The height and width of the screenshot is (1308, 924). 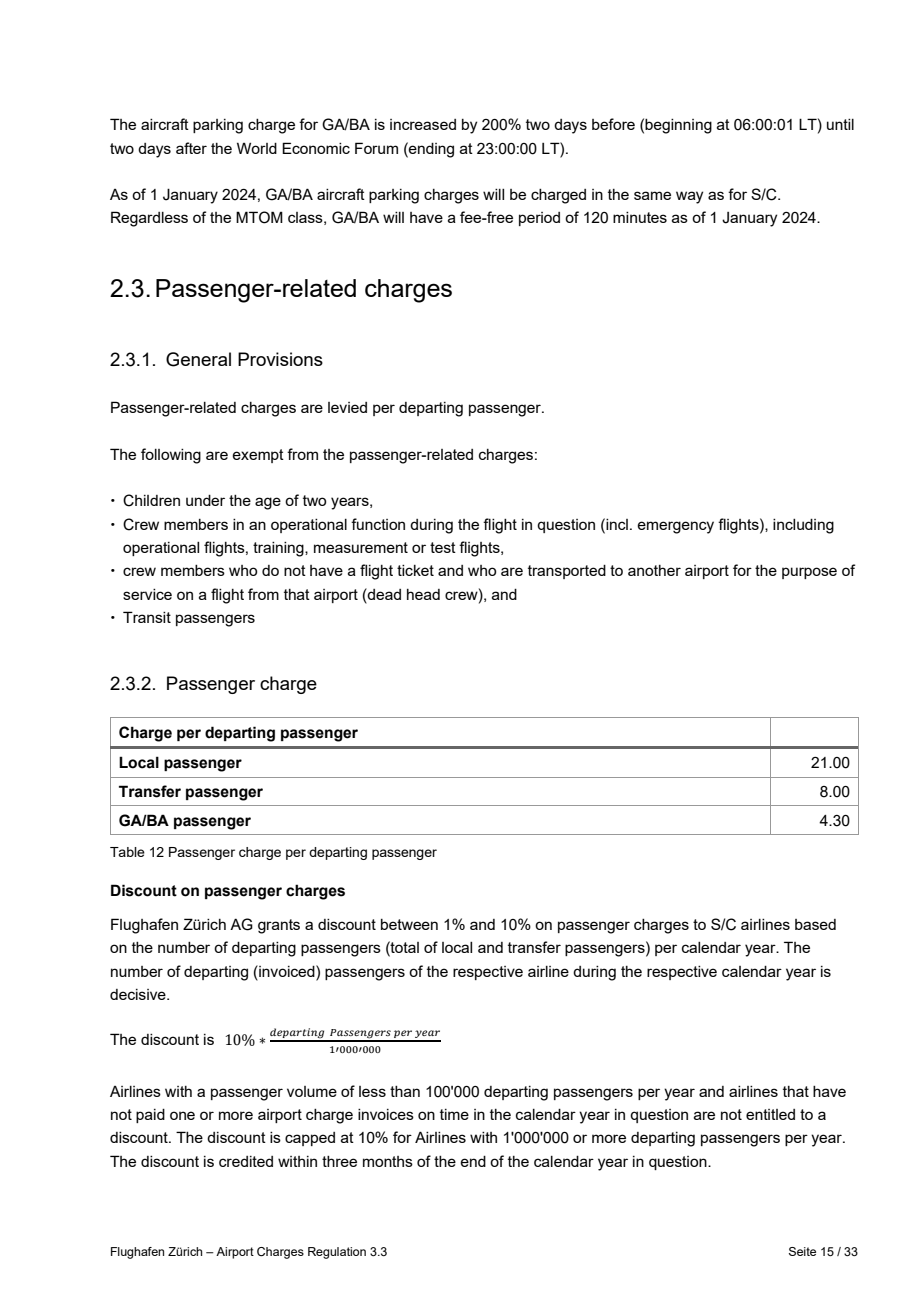 I want to click on under, so click(x=205, y=500).
